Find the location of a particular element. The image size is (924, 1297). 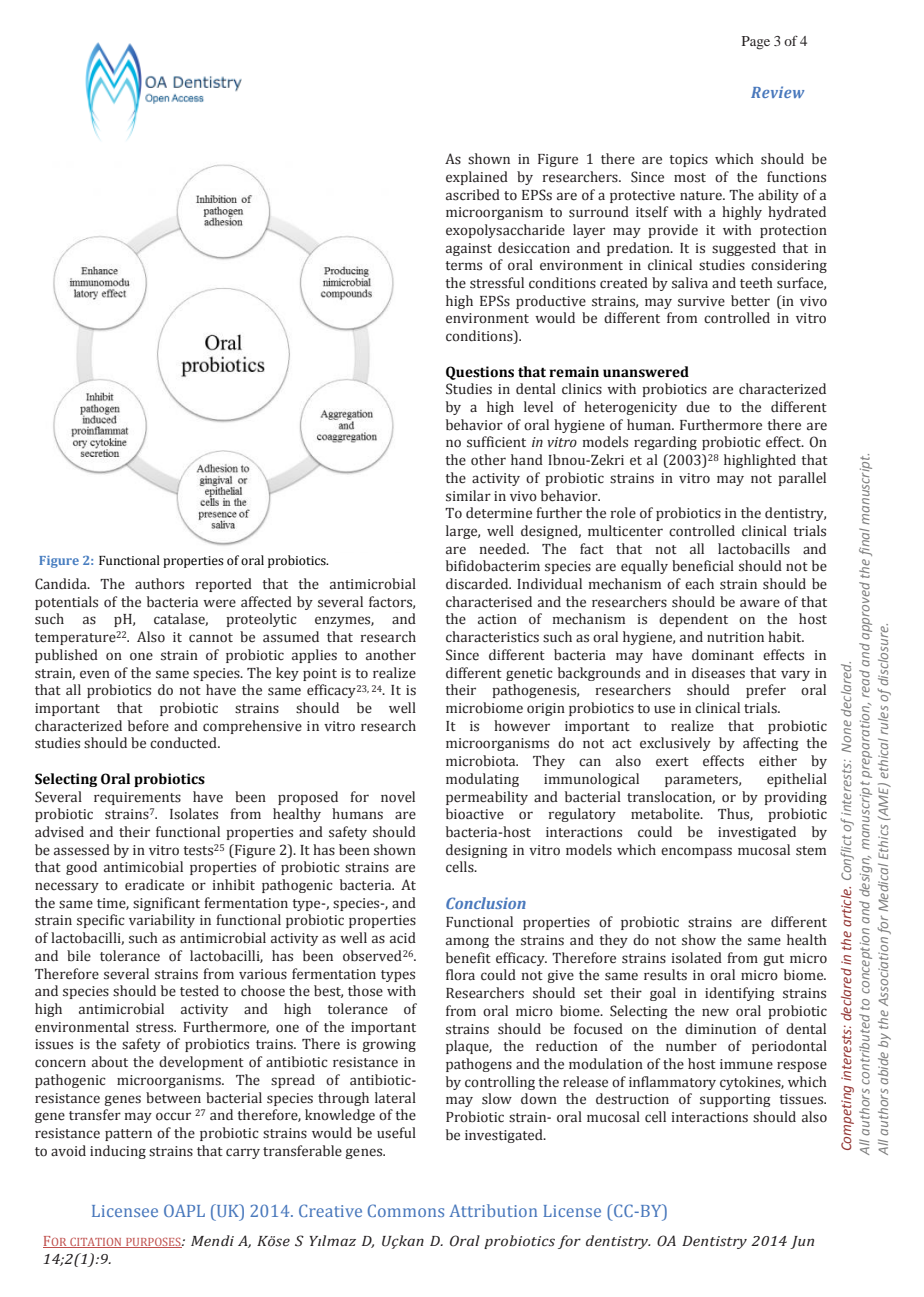

acid is located at coordinates (403, 938).
